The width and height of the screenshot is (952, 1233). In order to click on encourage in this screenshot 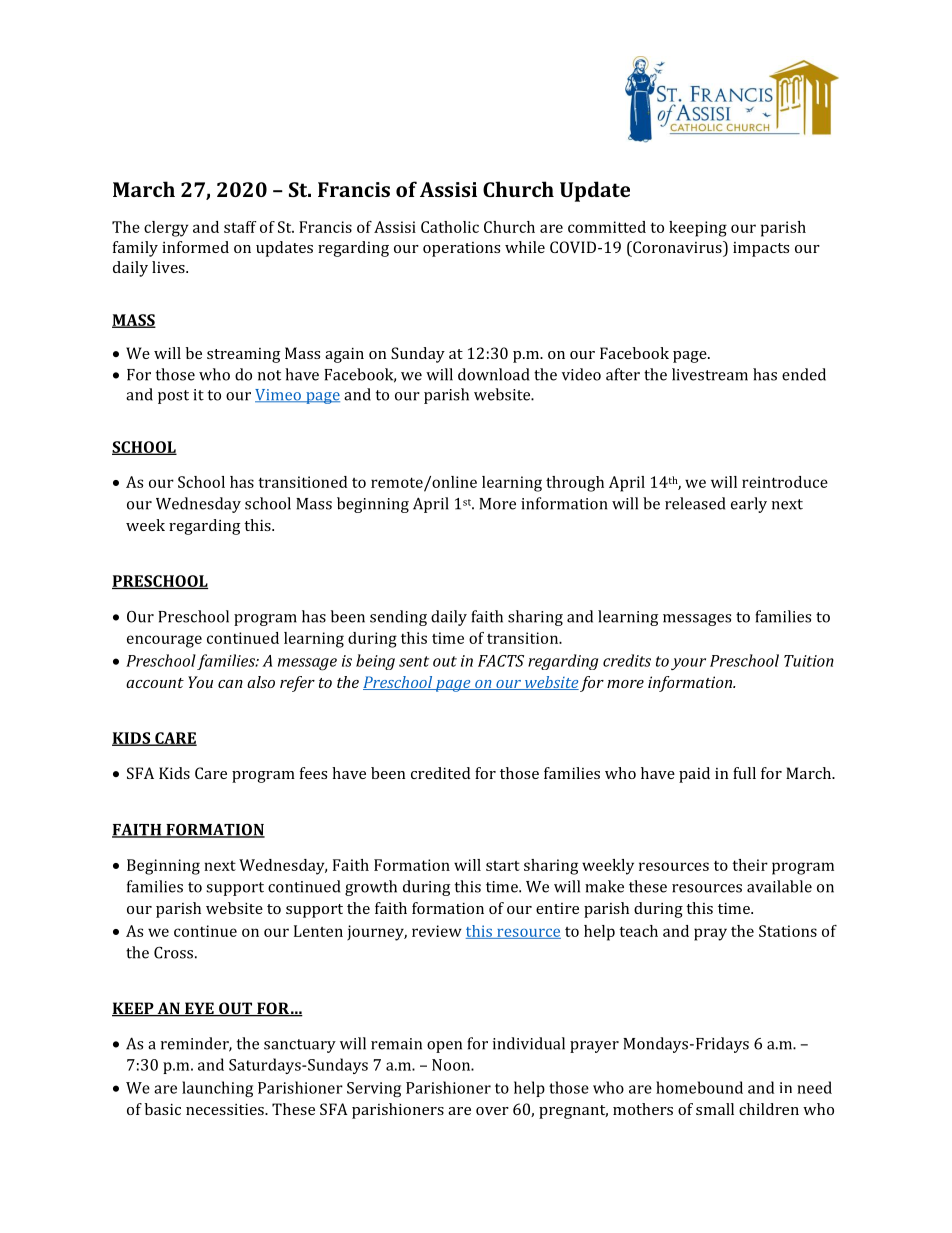, I will do `click(164, 641)`.
